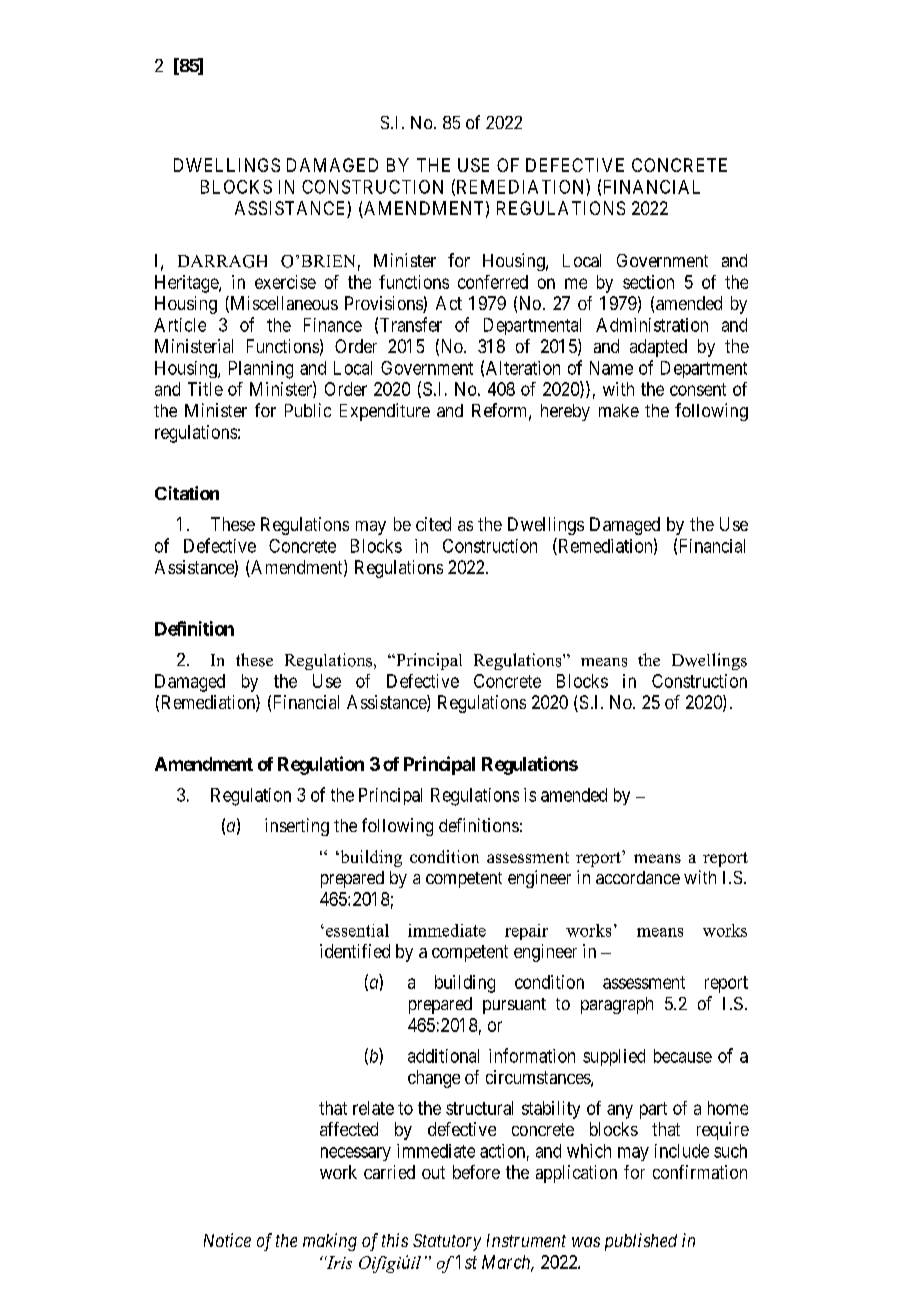  What do you see at coordinates (285, 282) in the image?
I see `exercise` at bounding box center [285, 282].
